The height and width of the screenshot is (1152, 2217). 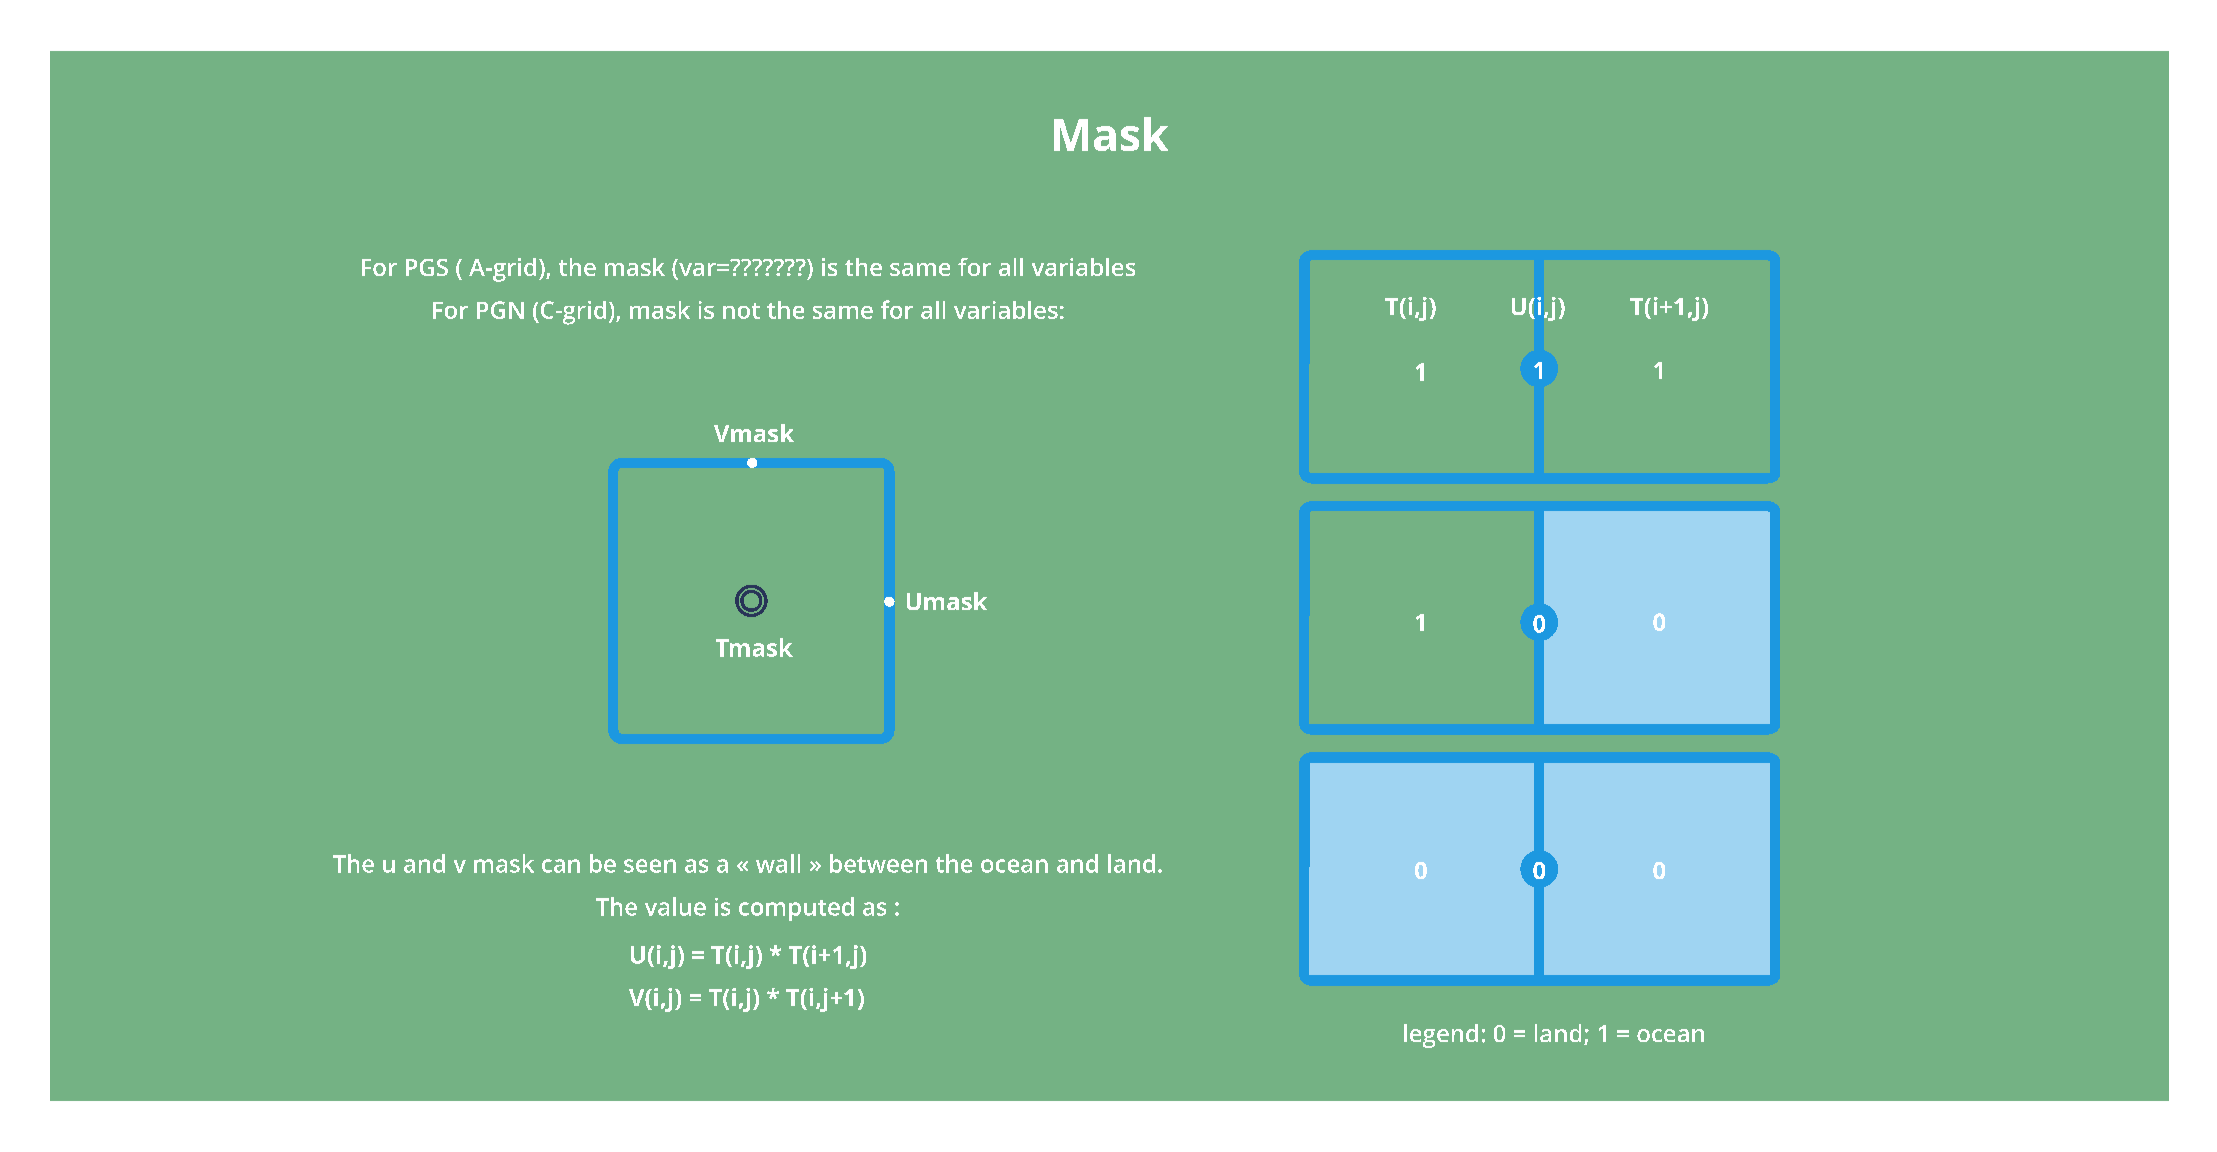 What do you see at coordinates (500, 310) in the screenshot?
I see `PGN` at bounding box center [500, 310].
